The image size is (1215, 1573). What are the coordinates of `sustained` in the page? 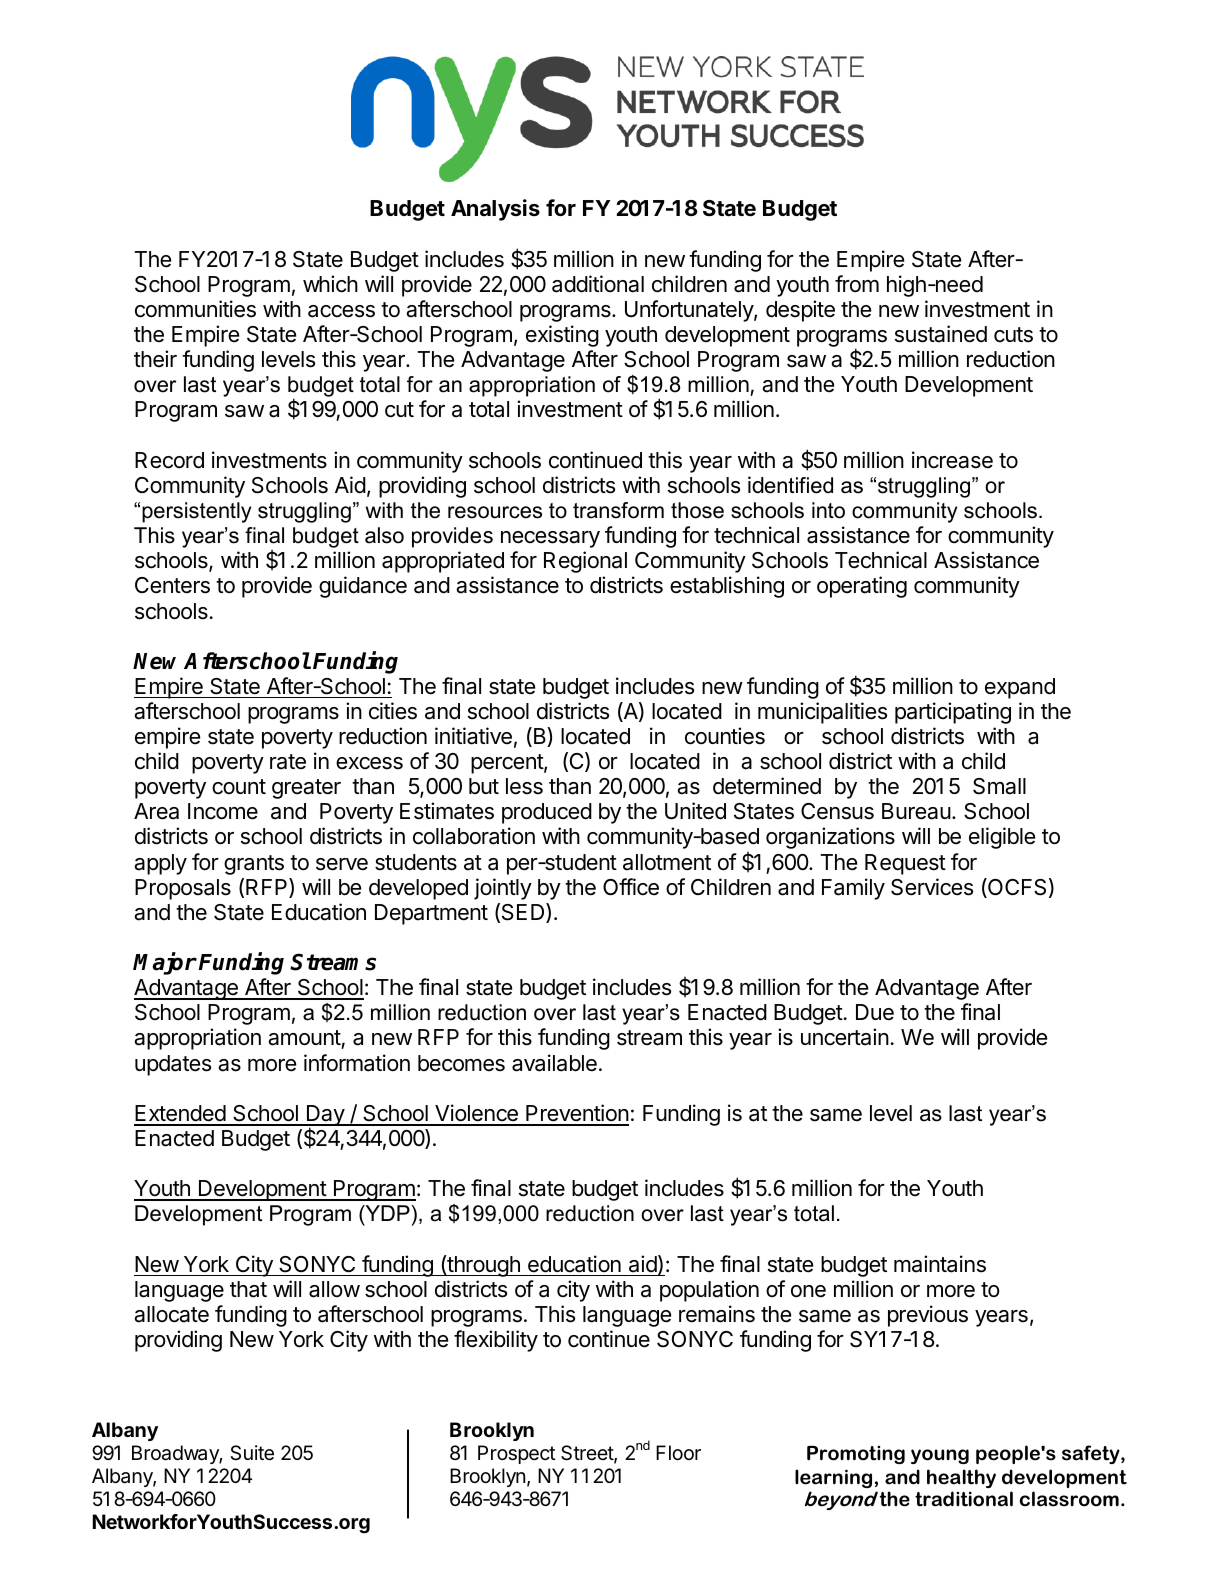 It's located at (941, 334).
